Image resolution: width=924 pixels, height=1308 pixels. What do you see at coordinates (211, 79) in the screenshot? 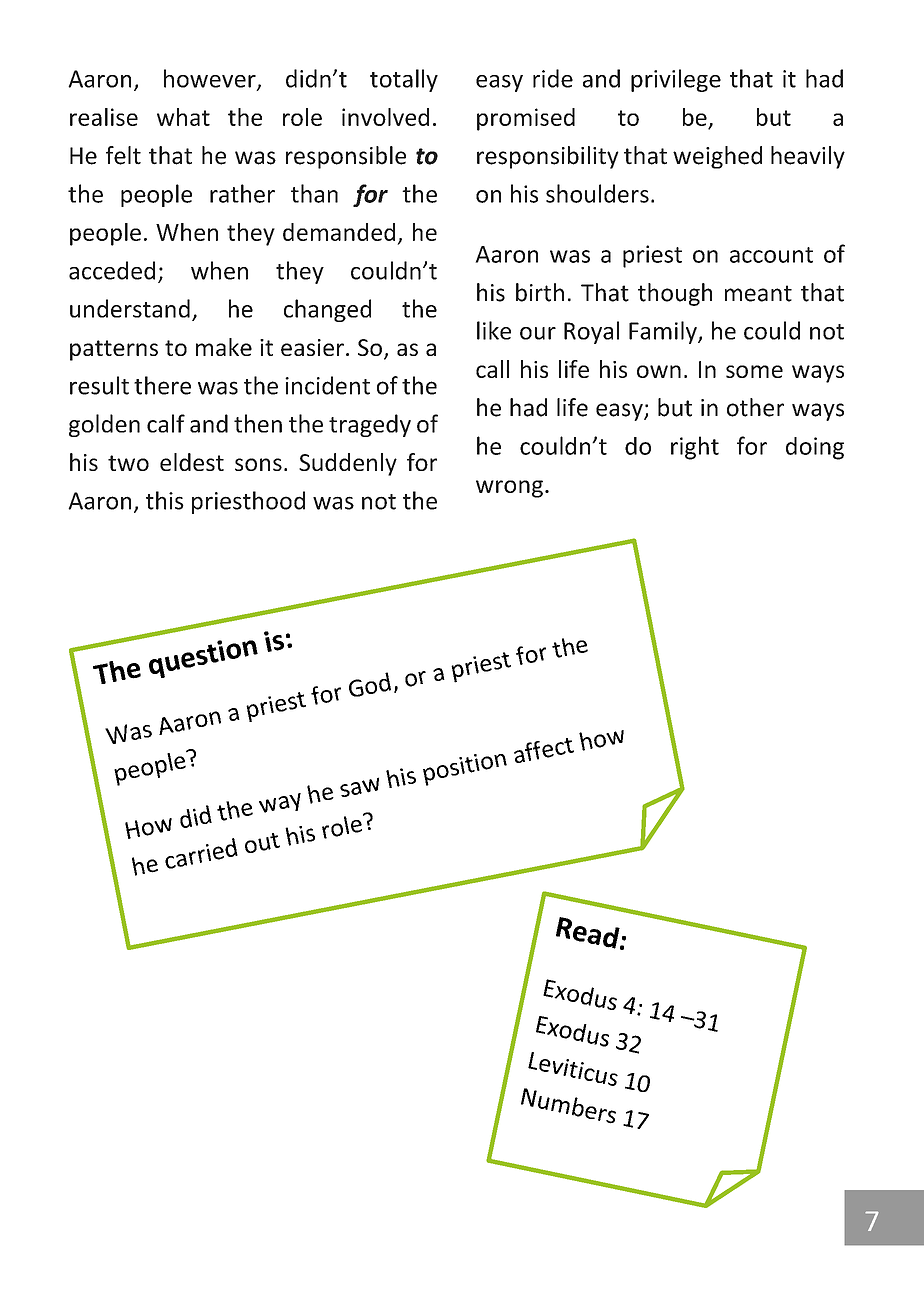
I see `however` at bounding box center [211, 79].
